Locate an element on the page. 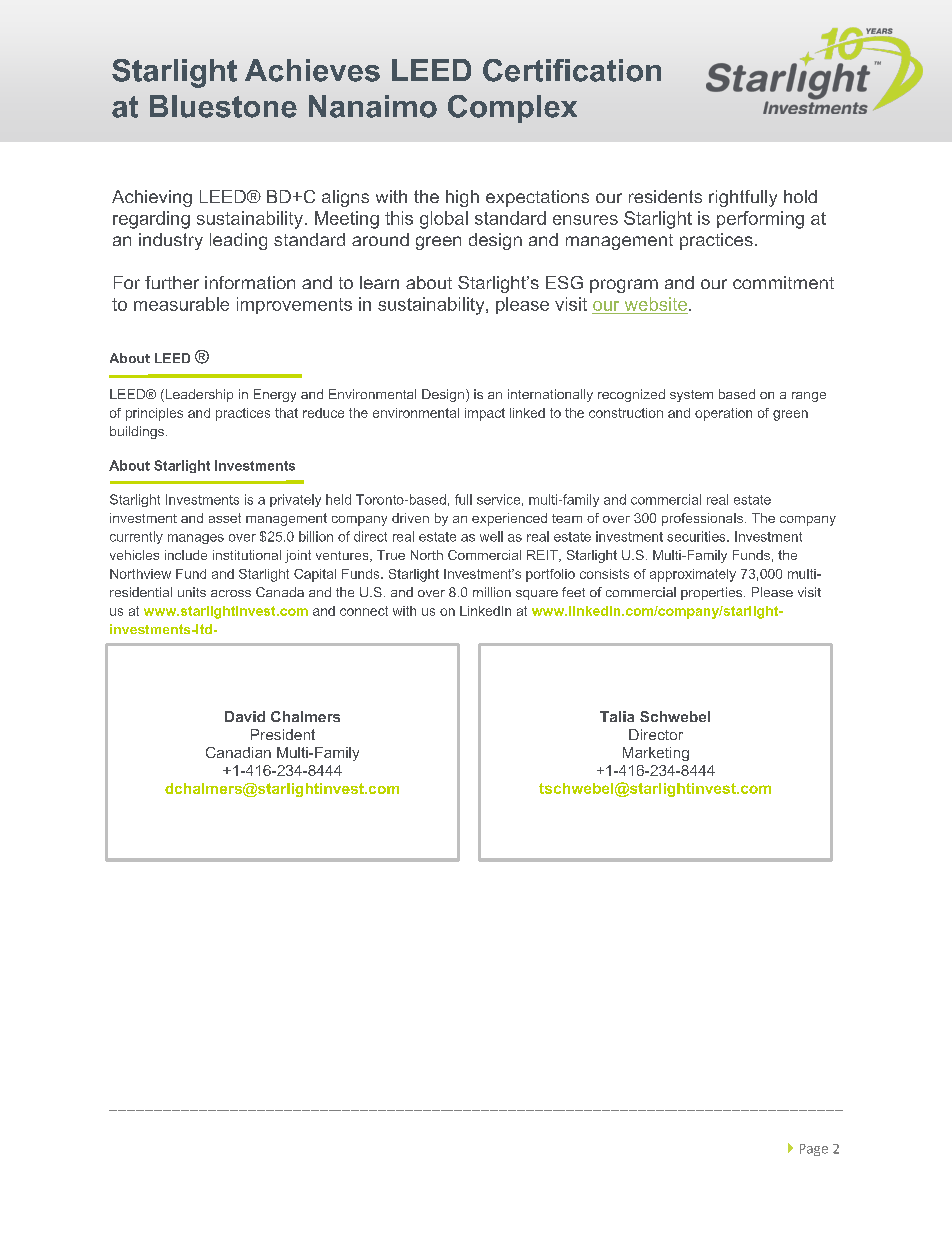  President is located at coordinates (283, 734).
